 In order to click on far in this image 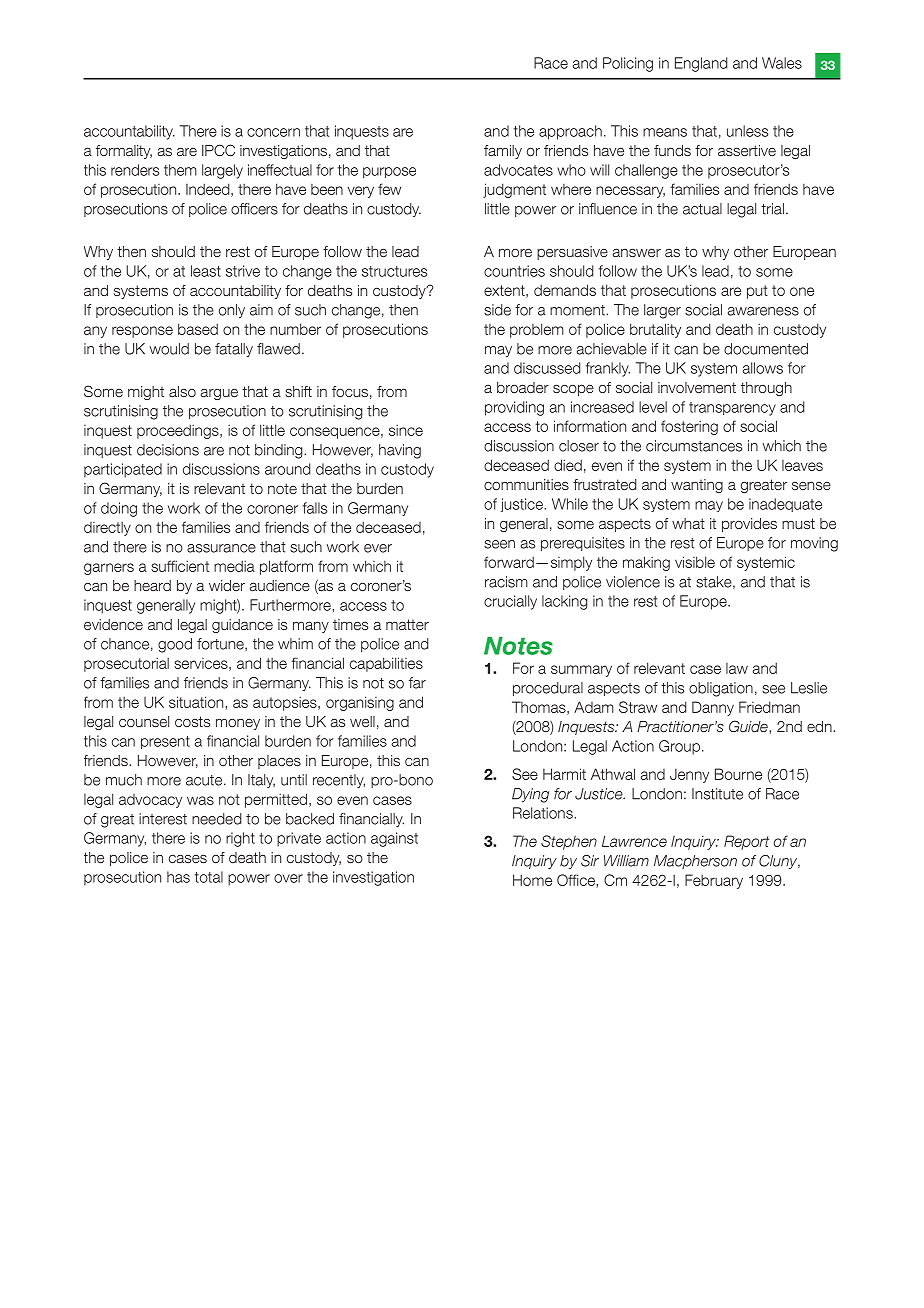, I will do `click(417, 683)`.
